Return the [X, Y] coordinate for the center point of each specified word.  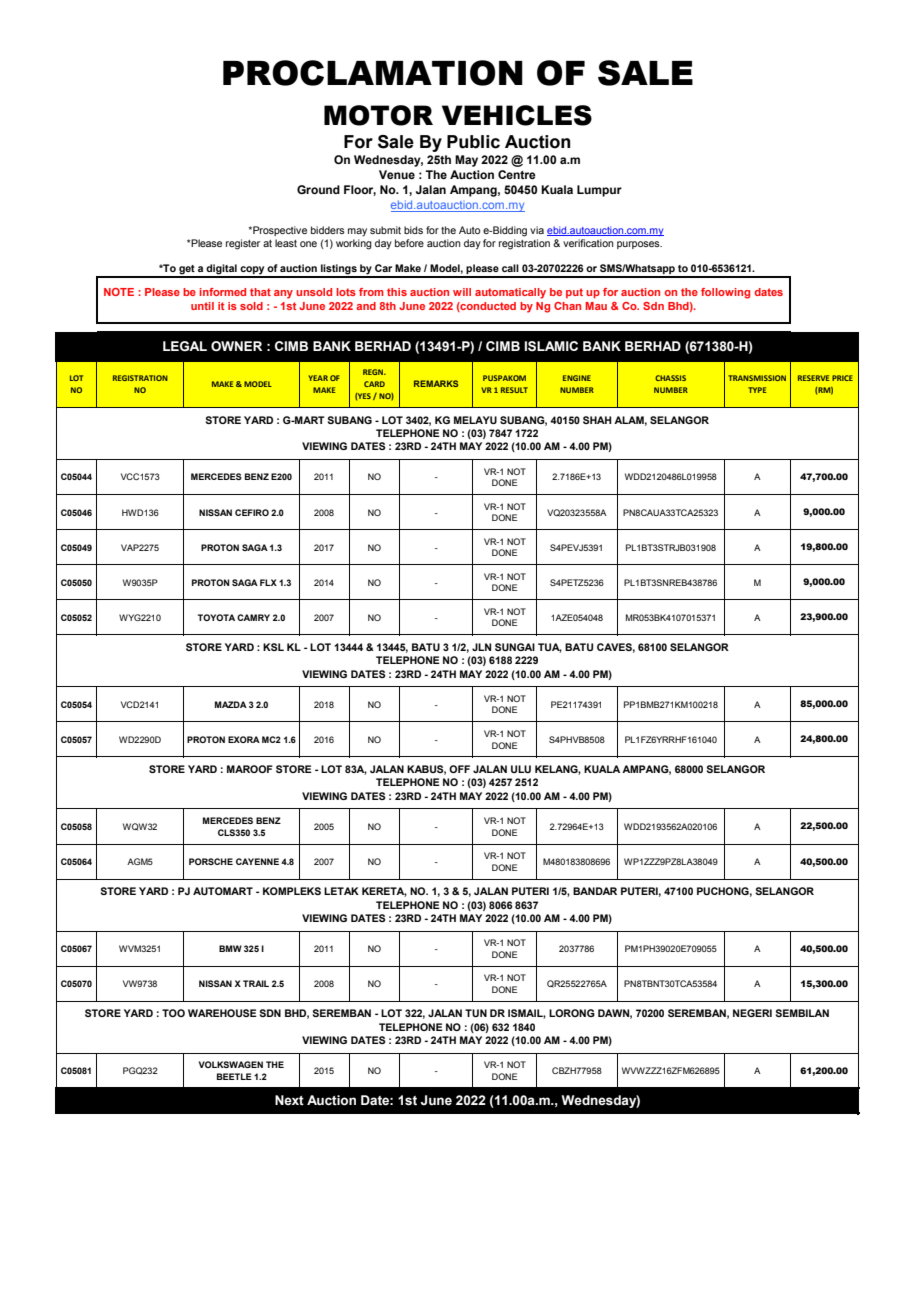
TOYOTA [216, 617]
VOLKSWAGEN [231, 1064]
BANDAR [595, 891]
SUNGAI [515, 647]
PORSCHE [211, 861]
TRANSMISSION [757, 378]
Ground [318, 189]
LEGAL [185, 346]
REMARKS [436, 383]
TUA [550, 648]
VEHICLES [517, 115]
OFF [459, 769]
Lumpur [599, 191]
